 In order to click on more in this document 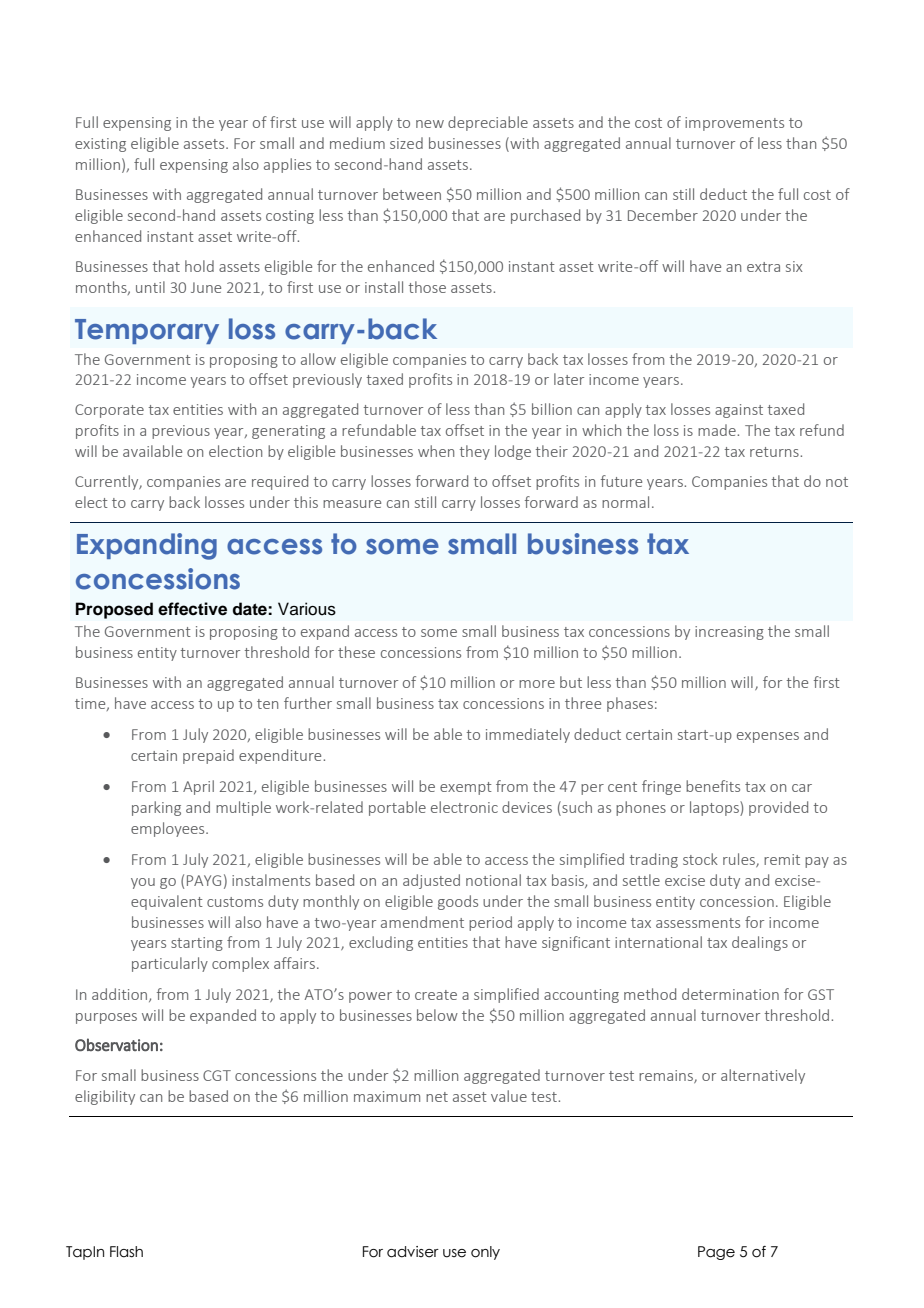, I will do `click(537, 684)`.
